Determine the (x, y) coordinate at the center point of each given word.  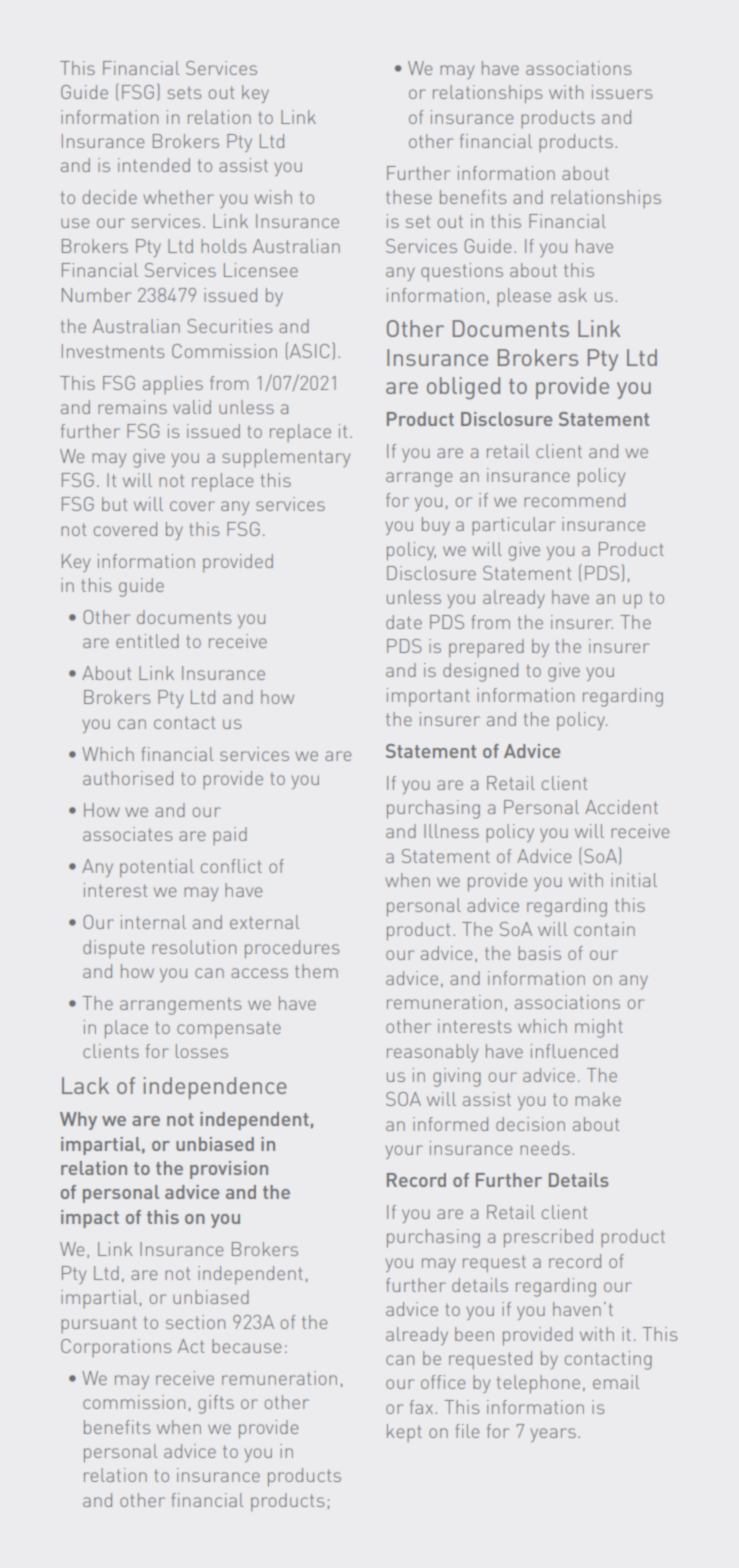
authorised (128, 778)
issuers (622, 92)
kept (404, 1433)
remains (132, 407)
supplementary (286, 458)
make (598, 1099)
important (428, 697)
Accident (621, 807)
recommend (574, 500)
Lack (85, 1085)
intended (154, 165)
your (404, 1152)
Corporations (116, 1348)
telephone (538, 1384)
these (409, 197)
